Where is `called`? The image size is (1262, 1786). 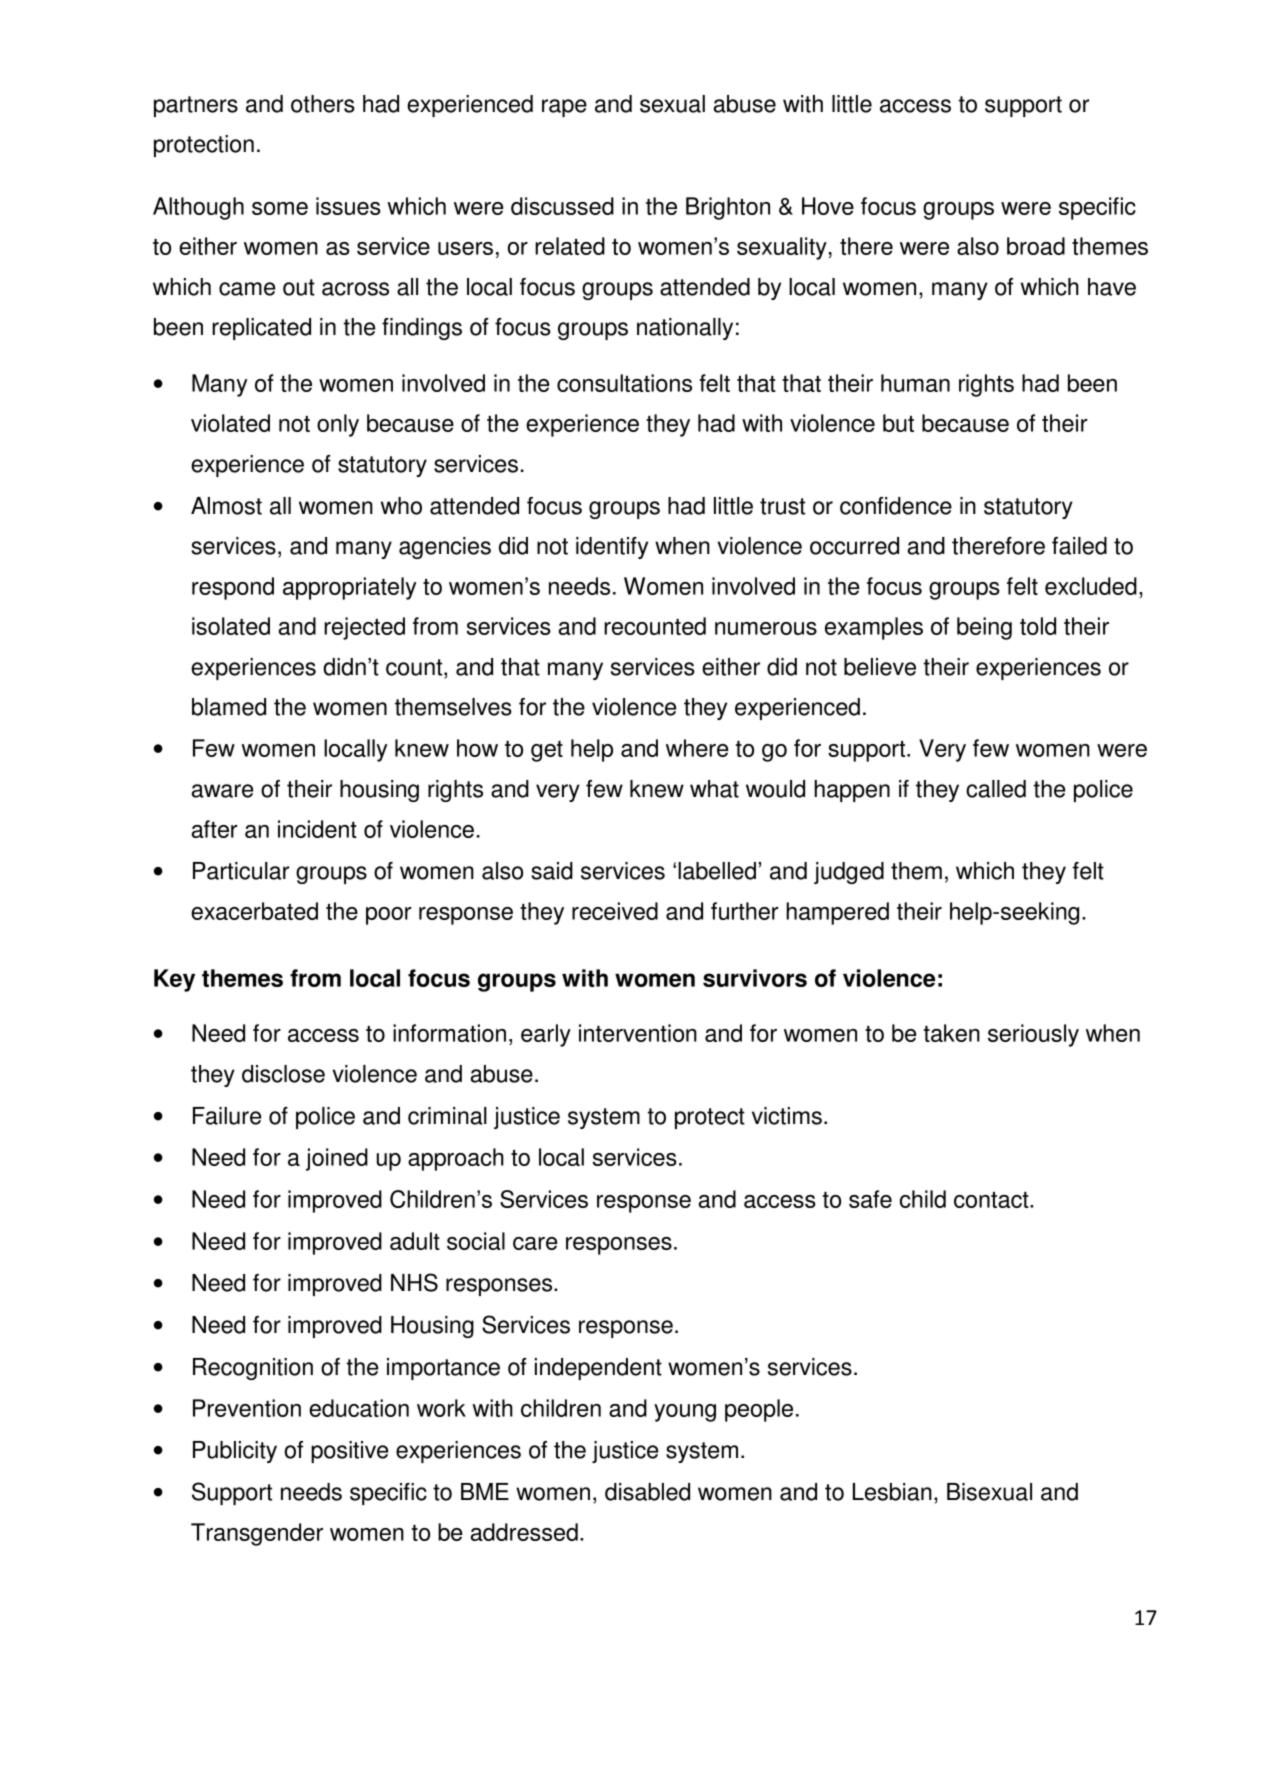
called is located at coordinates (996, 789).
